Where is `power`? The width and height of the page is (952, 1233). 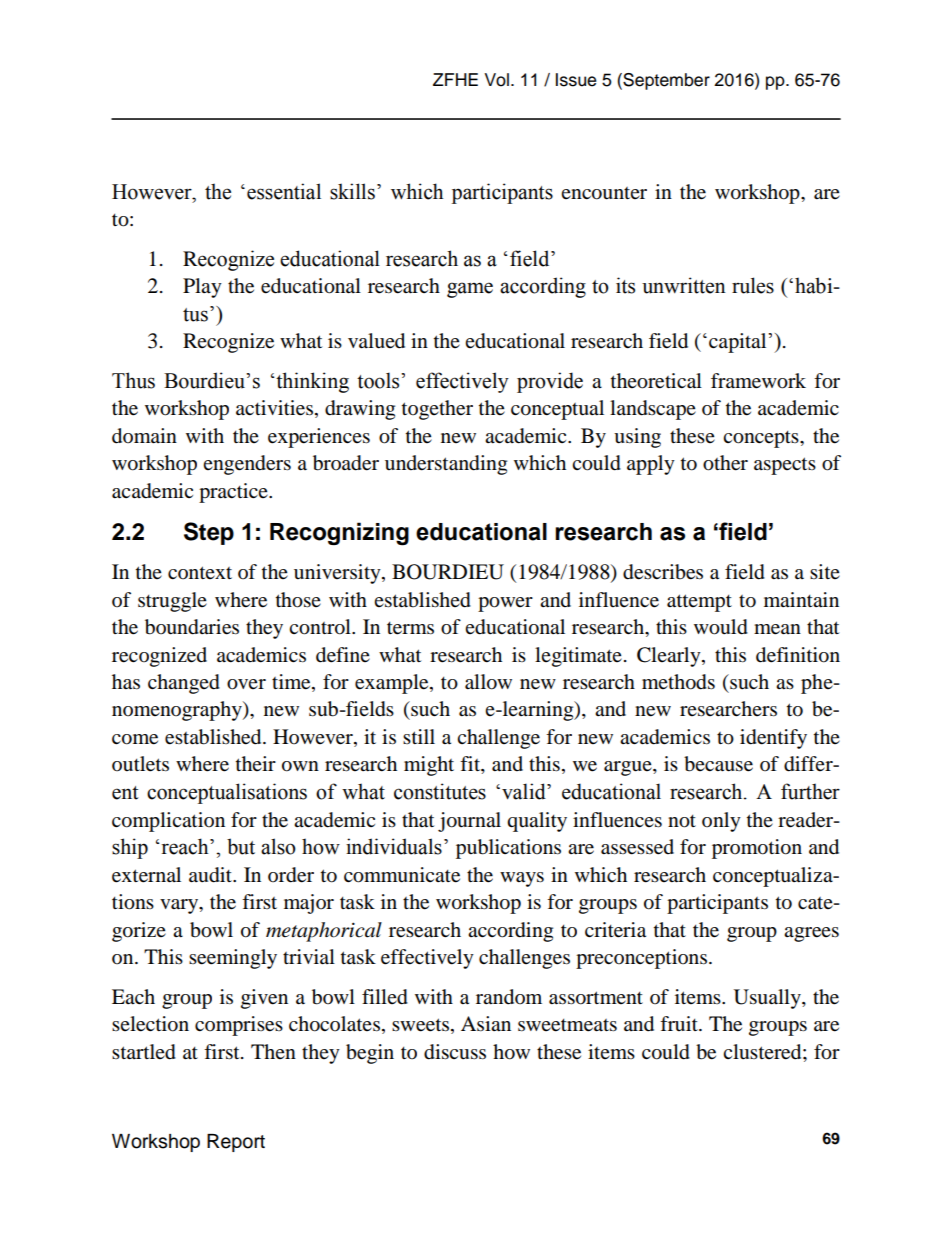
power is located at coordinates (505, 604).
